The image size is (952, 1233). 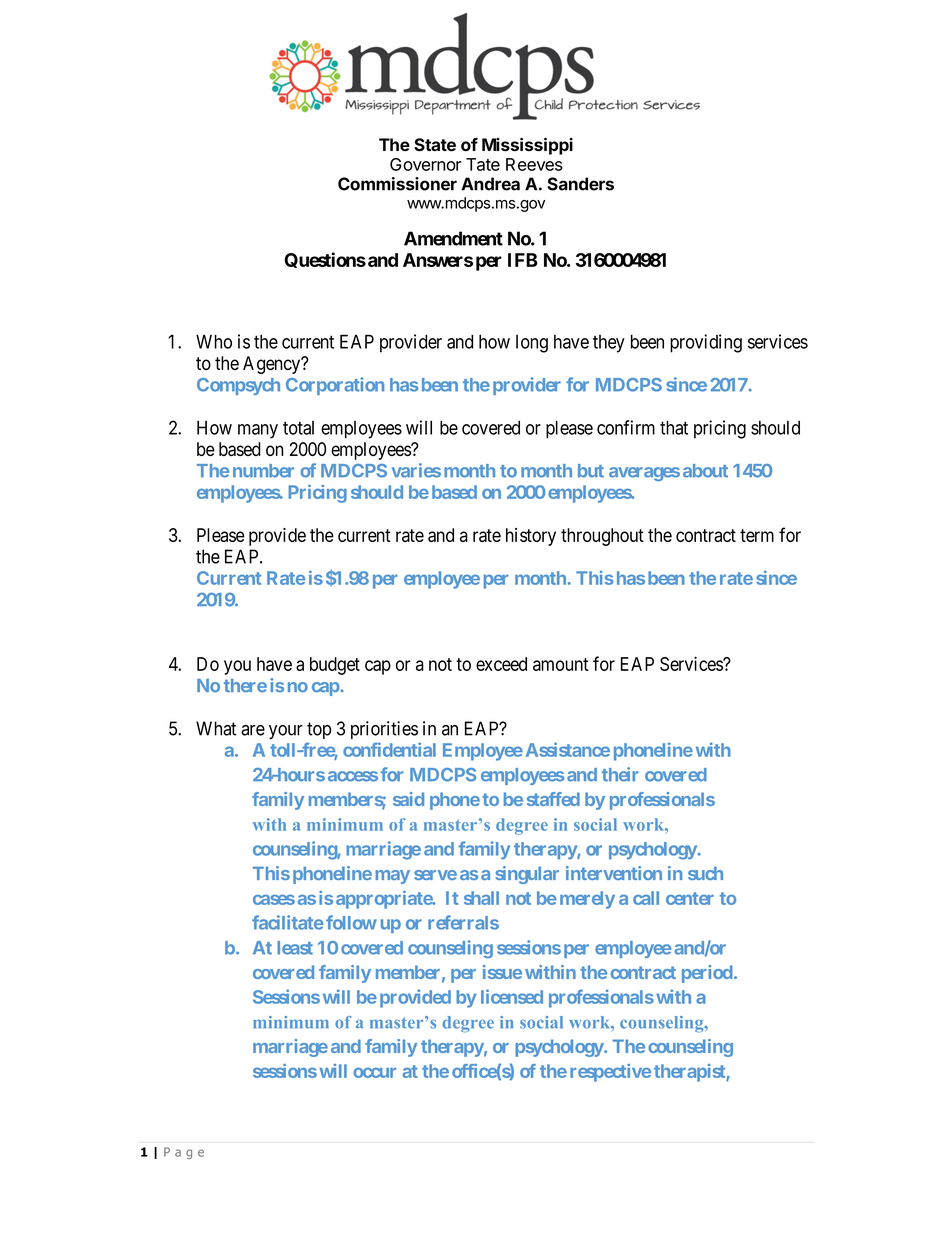 I want to click on Andrea, so click(x=490, y=184).
